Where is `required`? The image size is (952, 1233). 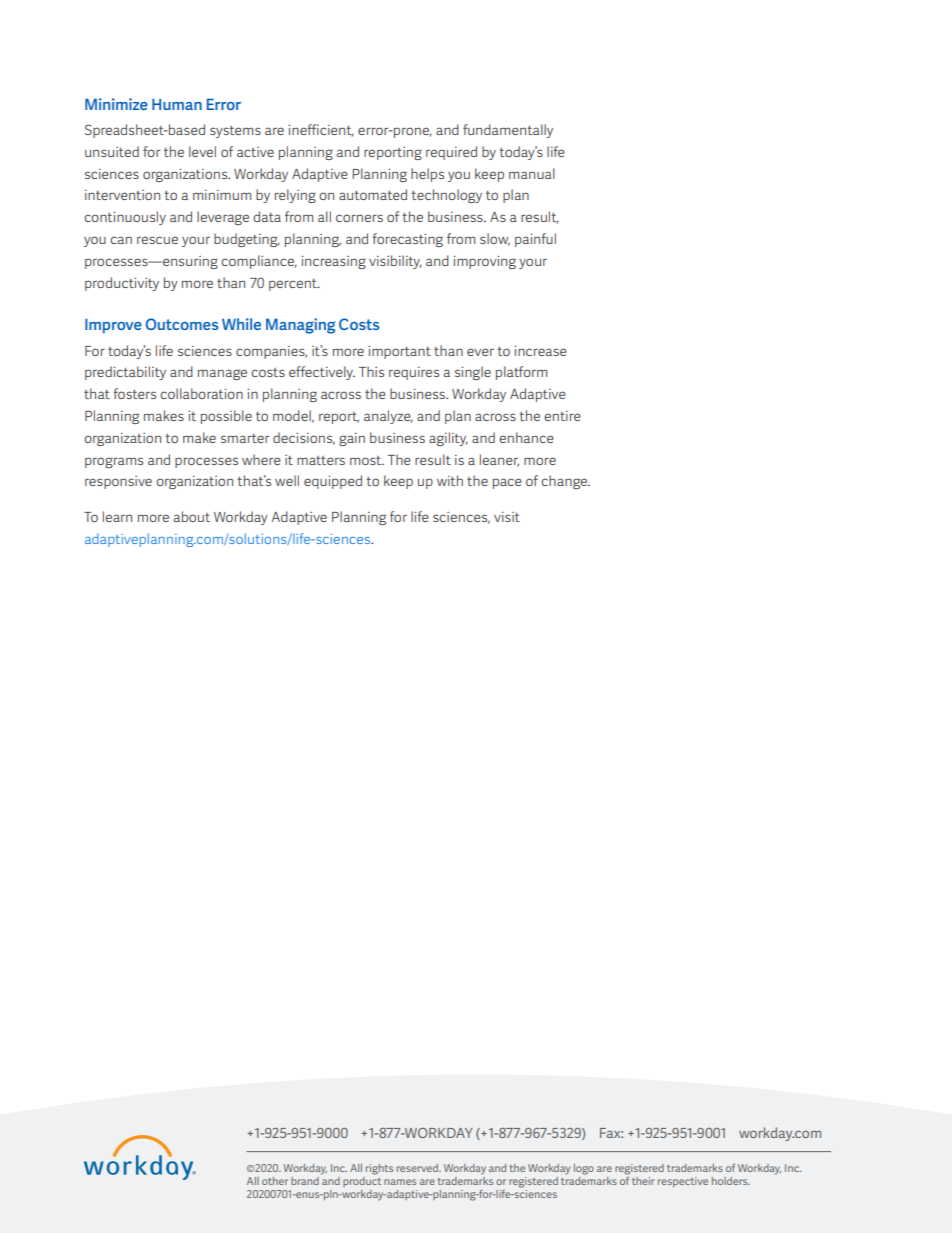
required is located at coordinates (451, 153).
